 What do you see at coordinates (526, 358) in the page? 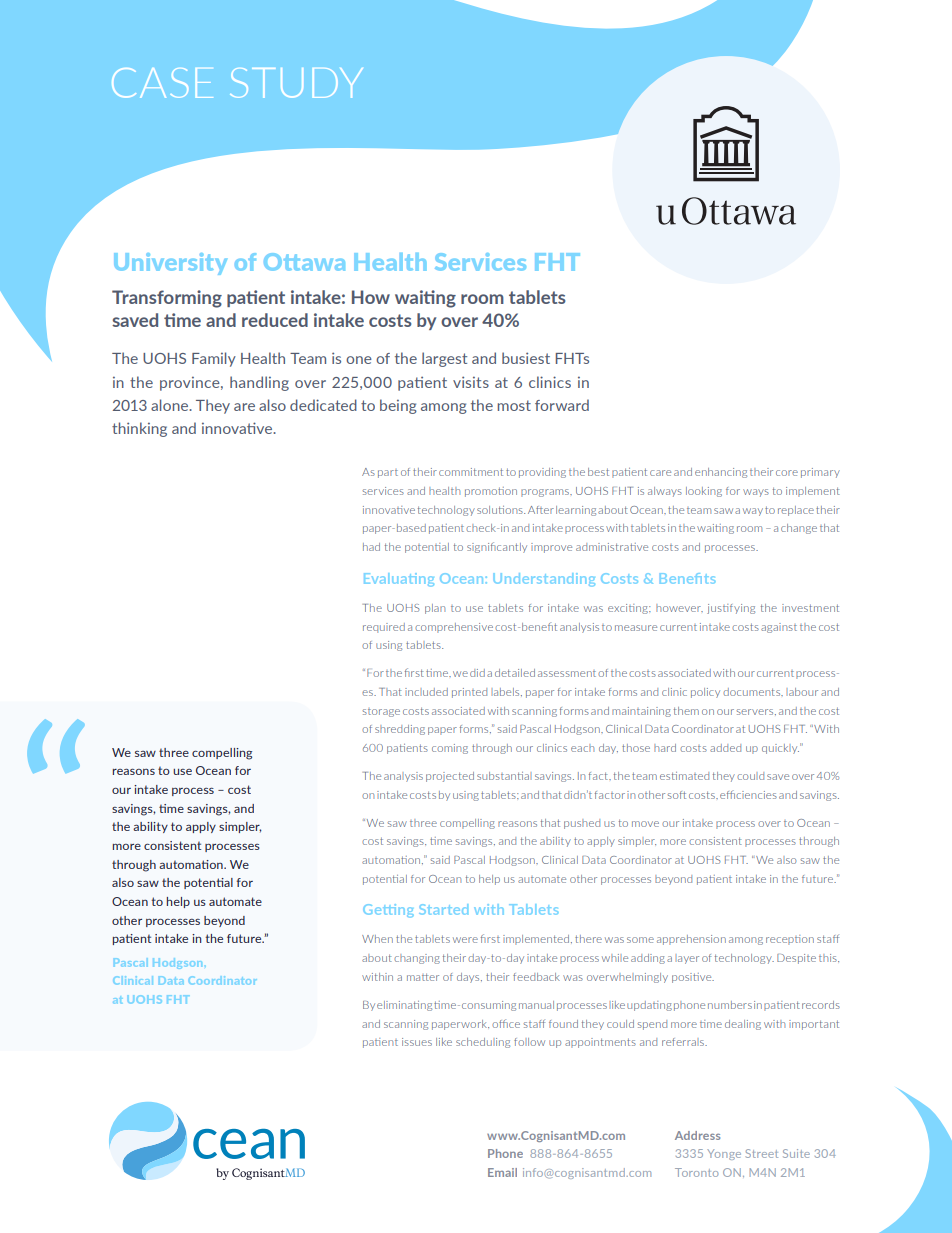
I see `busiest` at bounding box center [526, 358].
